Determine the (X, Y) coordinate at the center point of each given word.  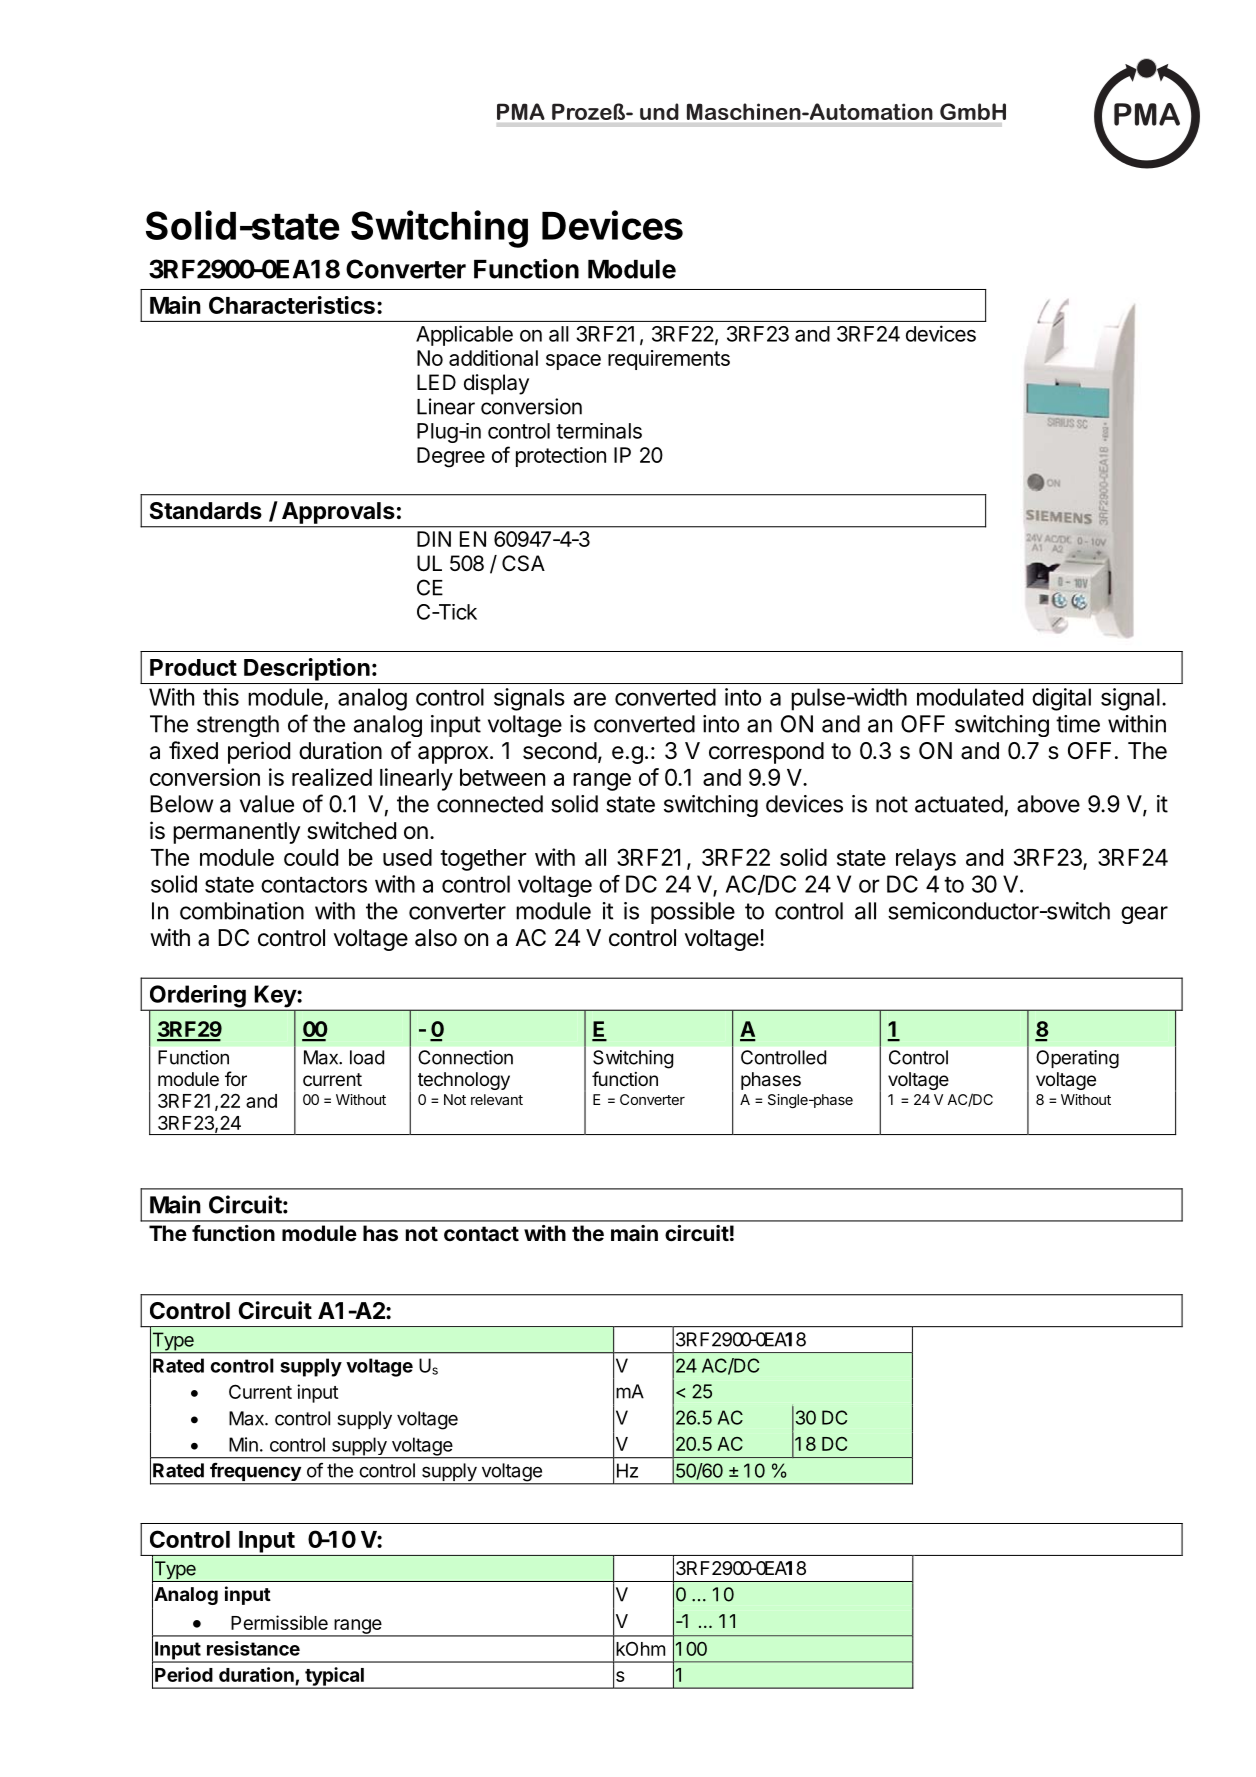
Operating (1077, 1059)
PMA (521, 111)
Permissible (279, 1622)
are (590, 699)
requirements (669, 360)
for (236, 1078)
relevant (497, 1099)
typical (334, 1677)
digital (1061, 699)
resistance (253, 1648)
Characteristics (292, 305)
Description (307, 669)
